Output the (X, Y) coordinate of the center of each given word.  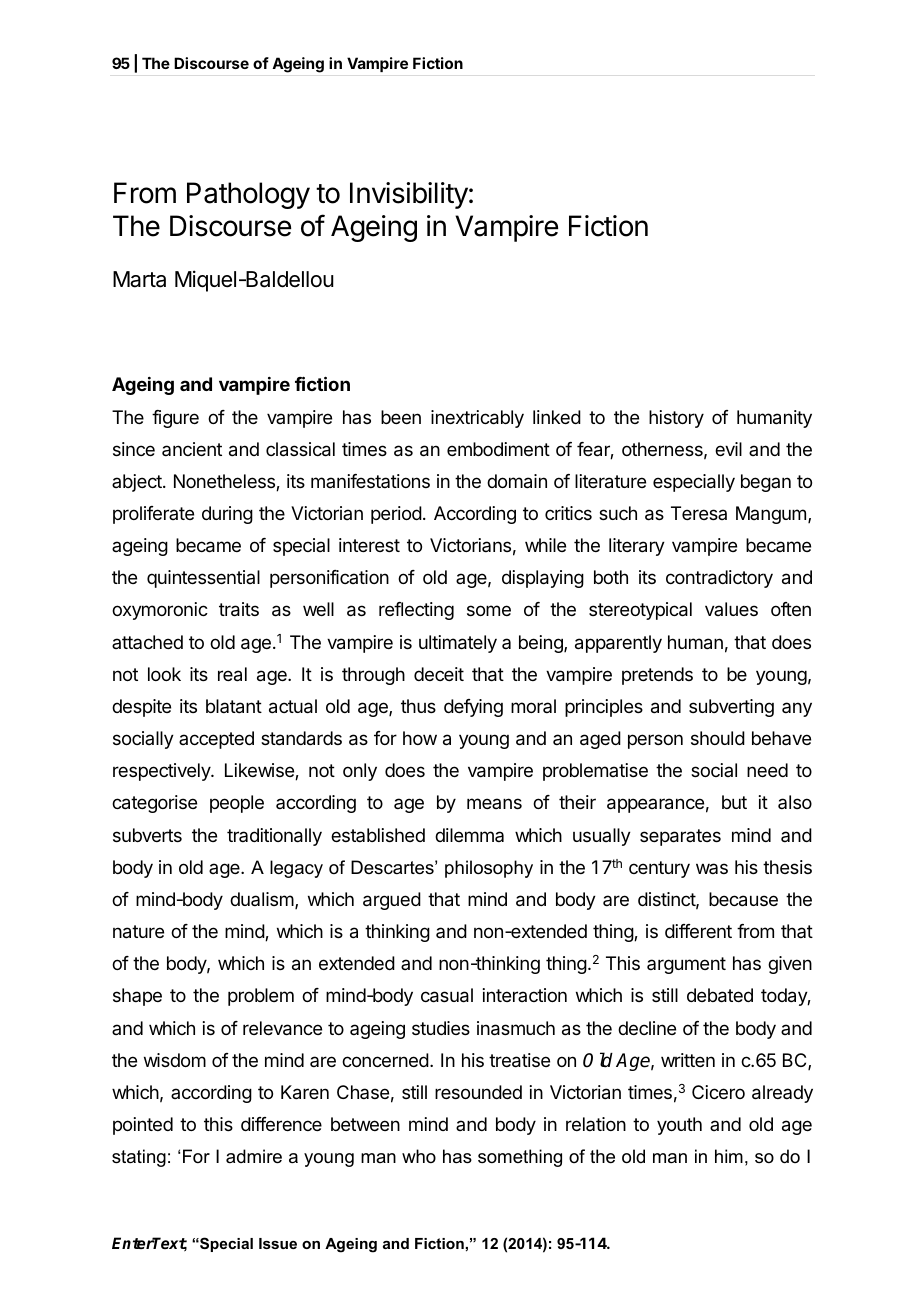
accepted (216, 740)
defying (473, 708)
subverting (731, 708)
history (676, 419)
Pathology (248, 195)
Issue (278, 1243)
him (729, 1156)
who (419, 1156)
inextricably (477, 419)
